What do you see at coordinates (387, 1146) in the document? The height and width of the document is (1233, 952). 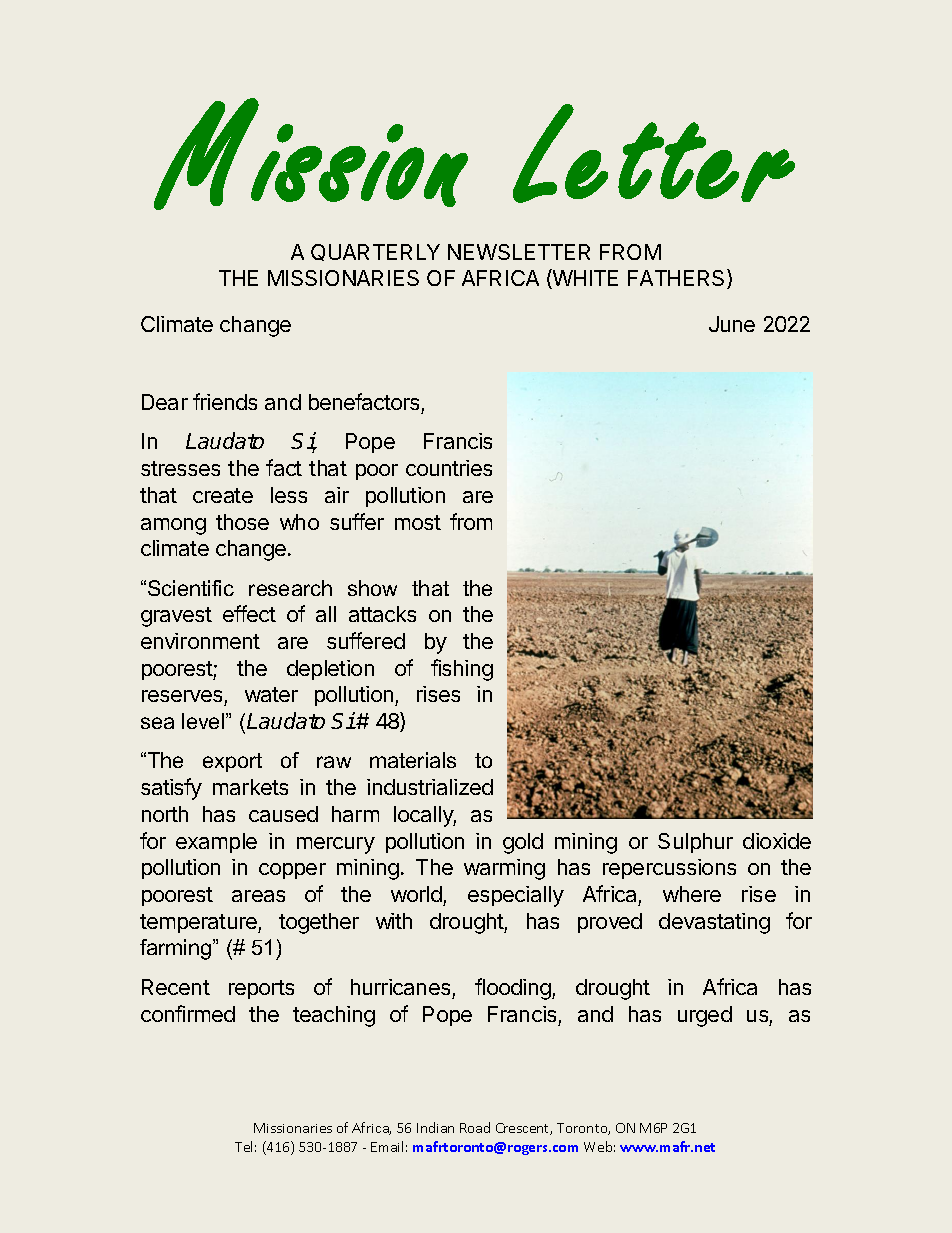 I see `Email` at bounding box center [387, 1146].
